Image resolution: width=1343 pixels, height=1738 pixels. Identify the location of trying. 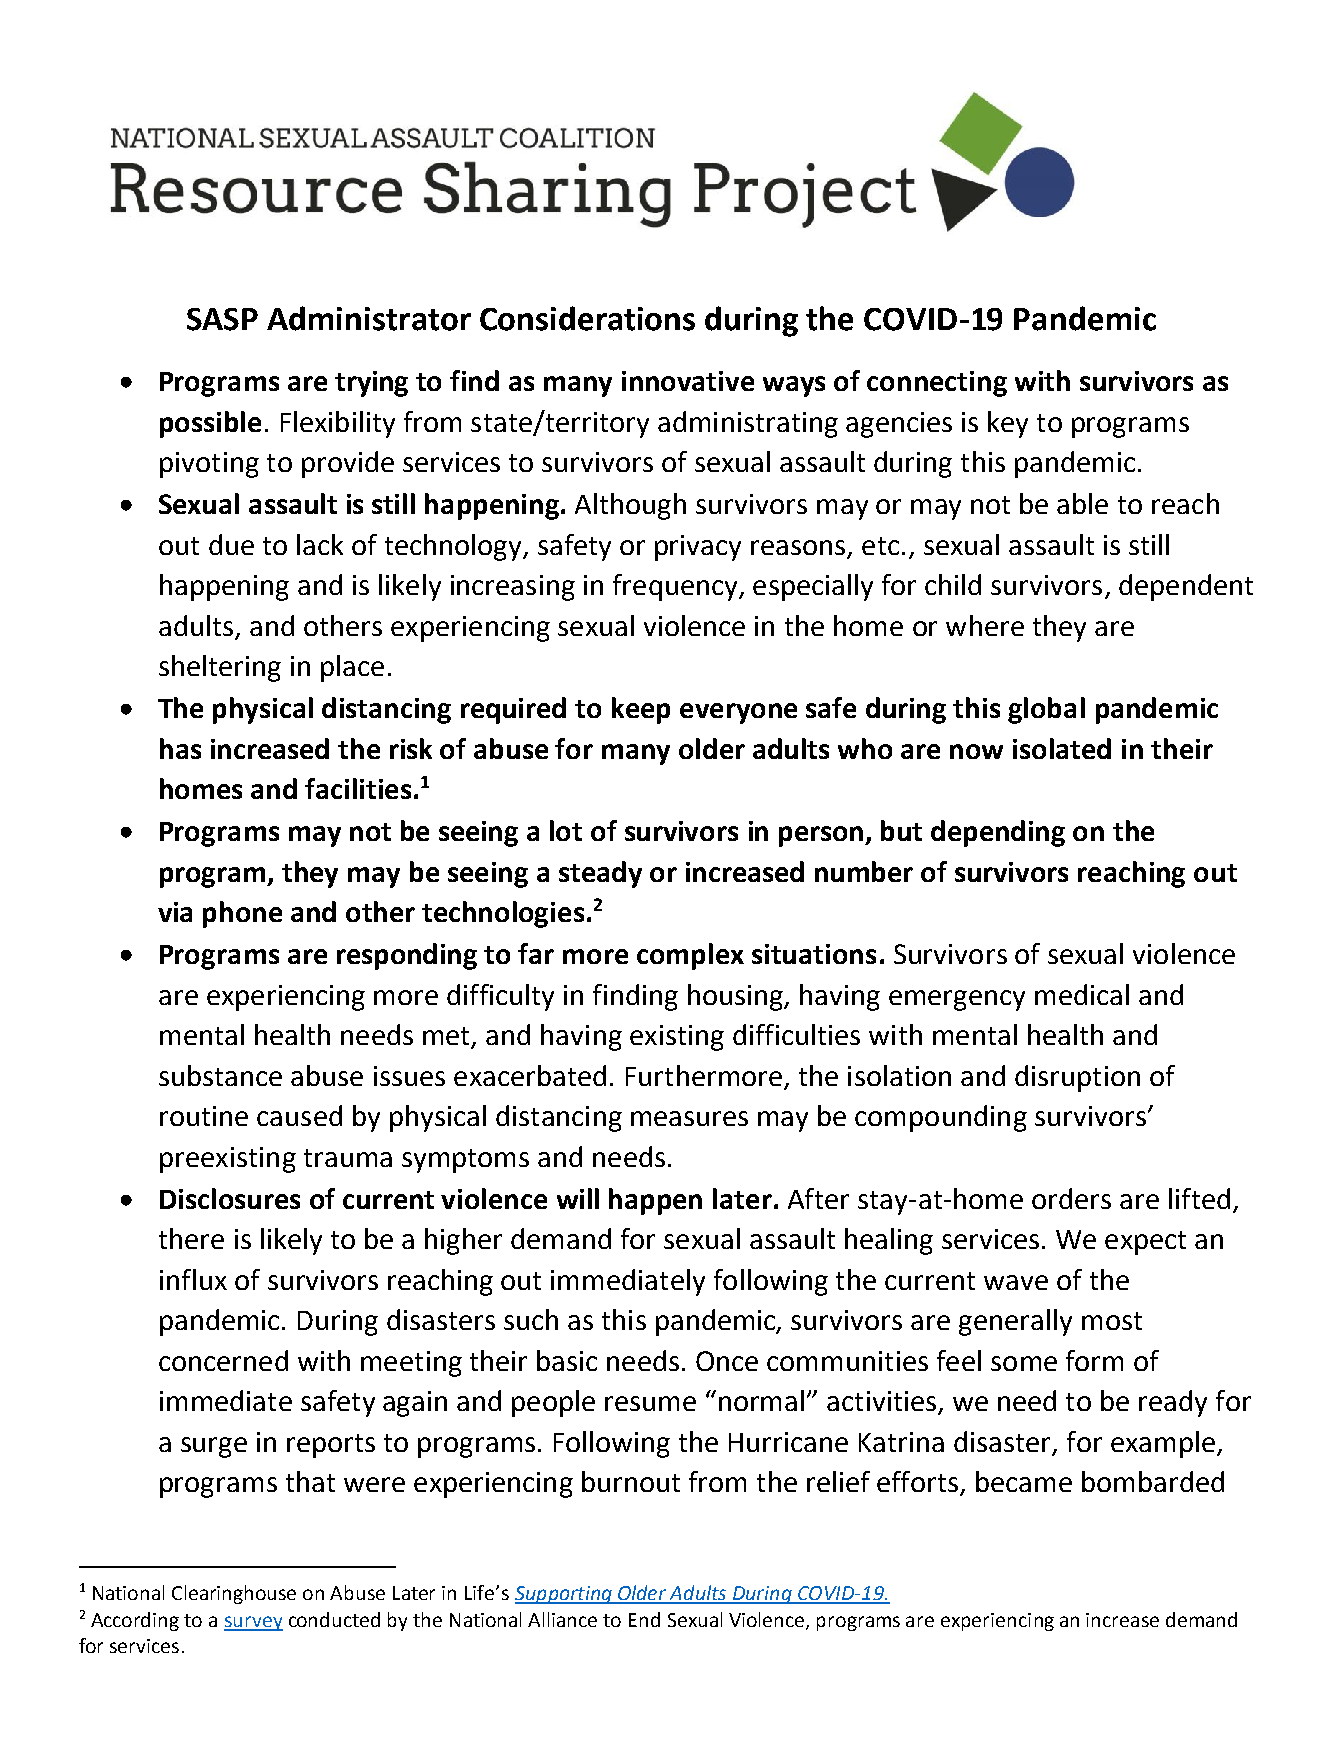
(371, 384).
